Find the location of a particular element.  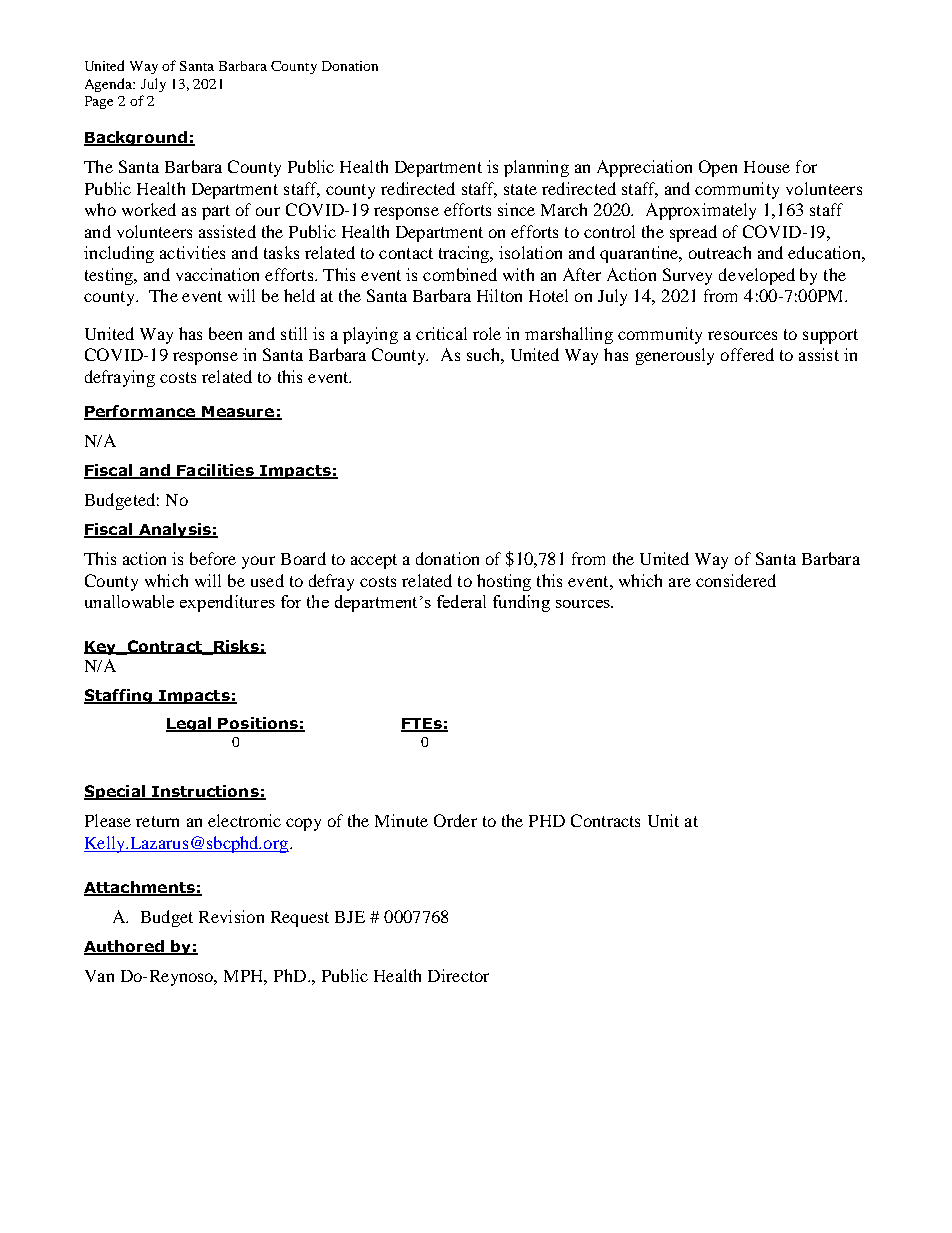

House is located at coordinates (767, 167).
